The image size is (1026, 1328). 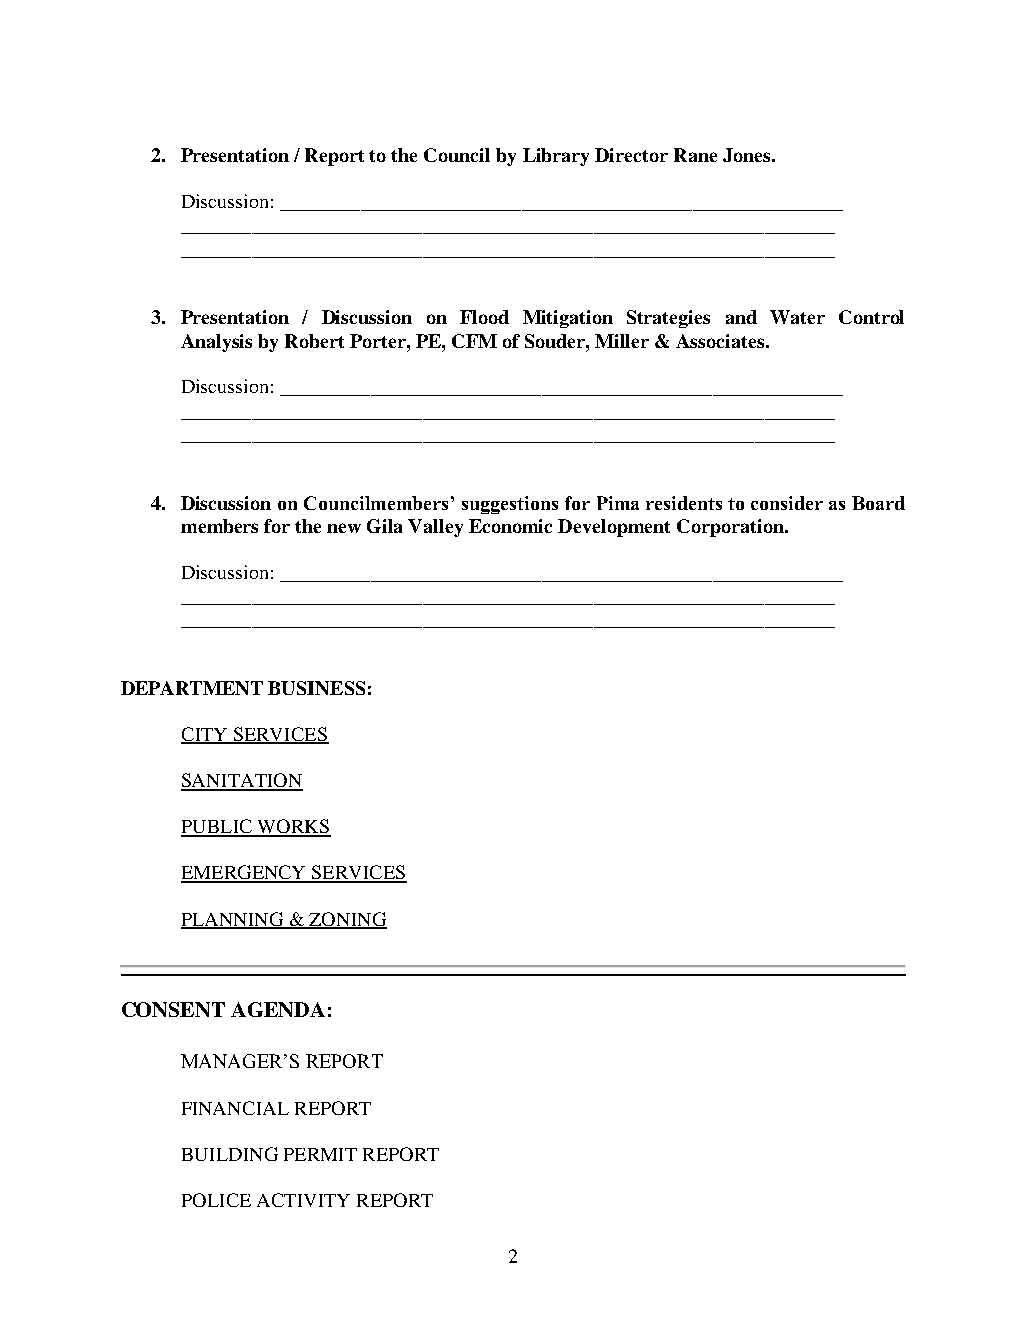 What do you see at coordinates (787, 503) in the screenshot?
I see `consider` at bounding box center [787, 503].
